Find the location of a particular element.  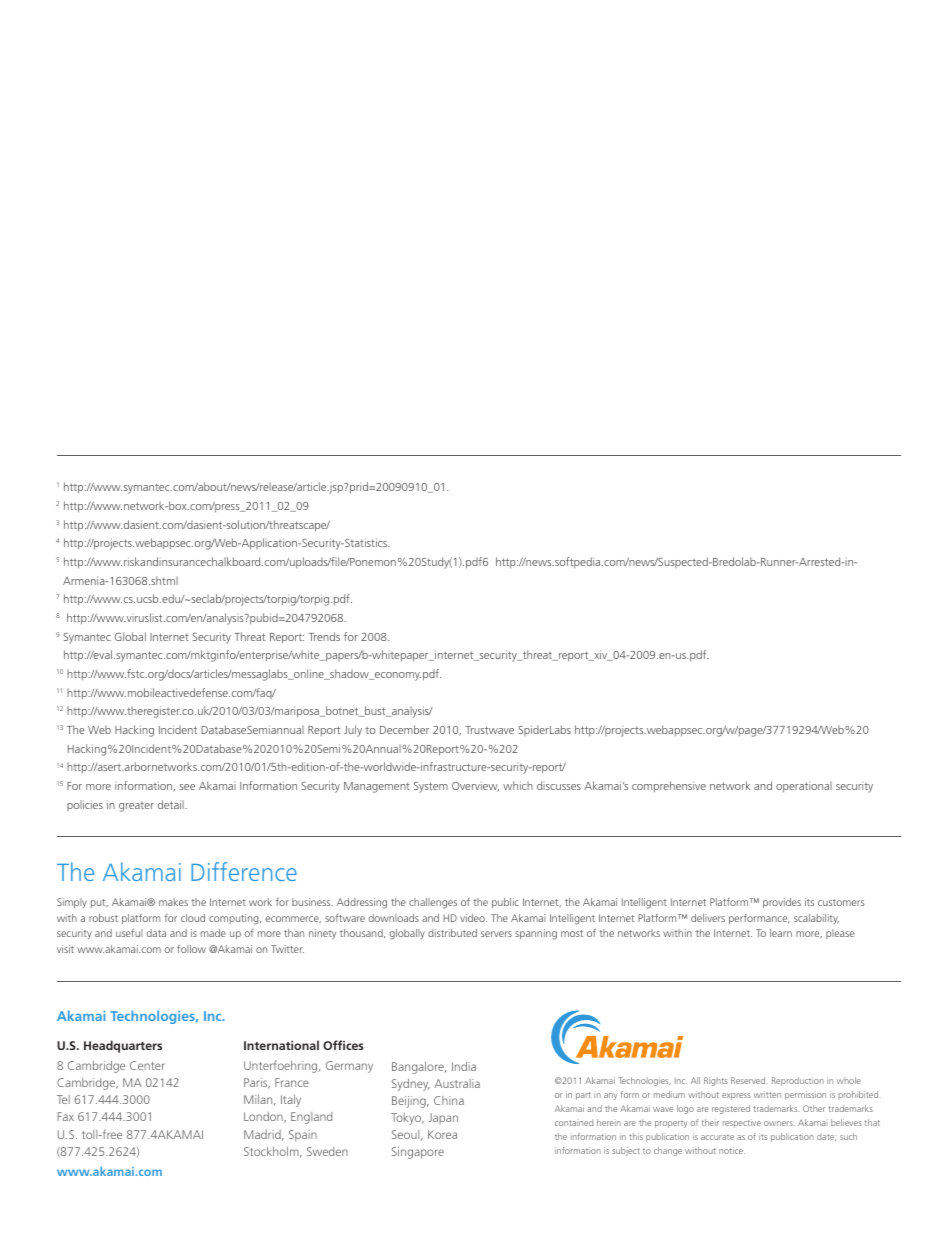

Headquarters is located at coordinates (123, 1046).
